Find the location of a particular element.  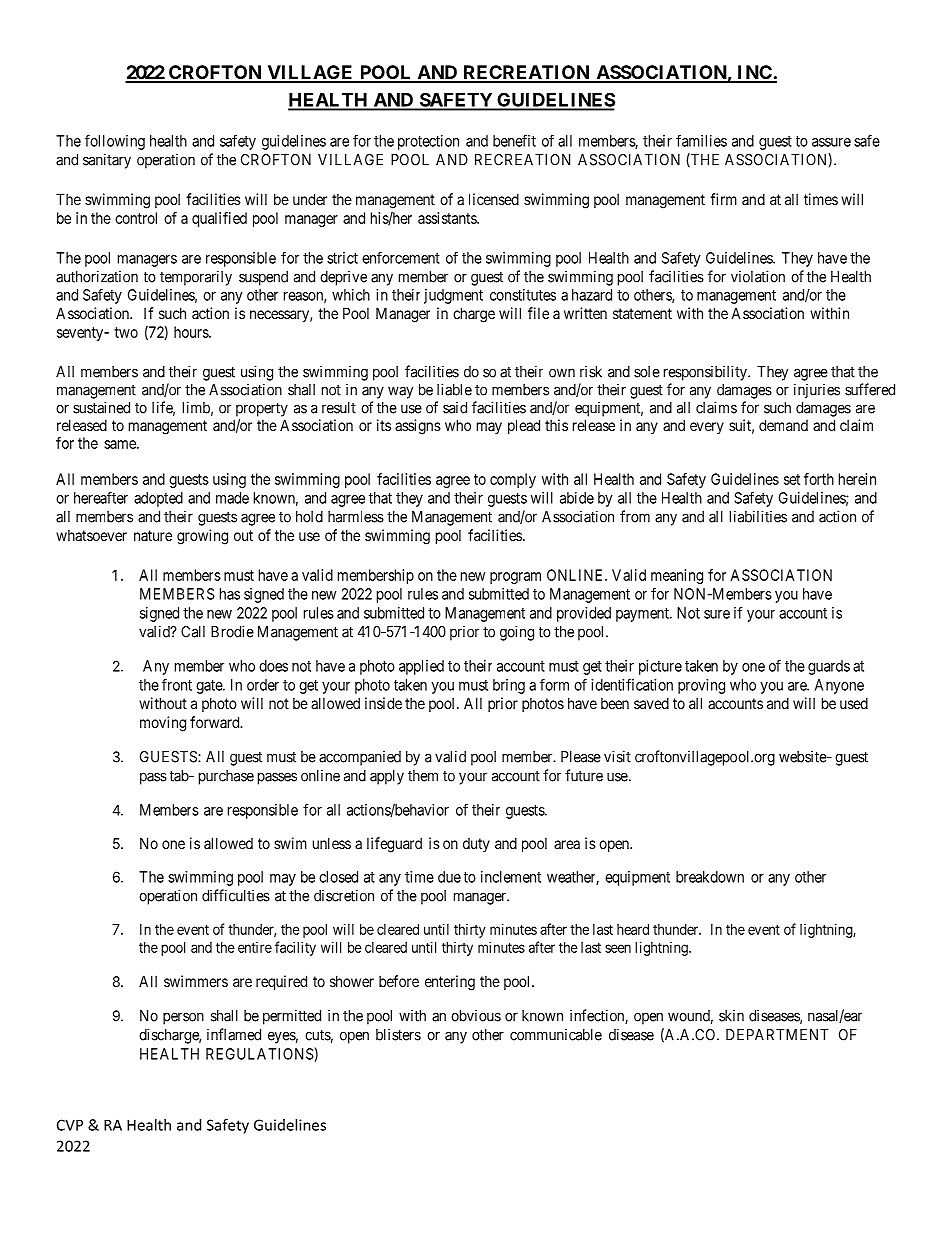

licensed is located at coordinates (494, 199).
